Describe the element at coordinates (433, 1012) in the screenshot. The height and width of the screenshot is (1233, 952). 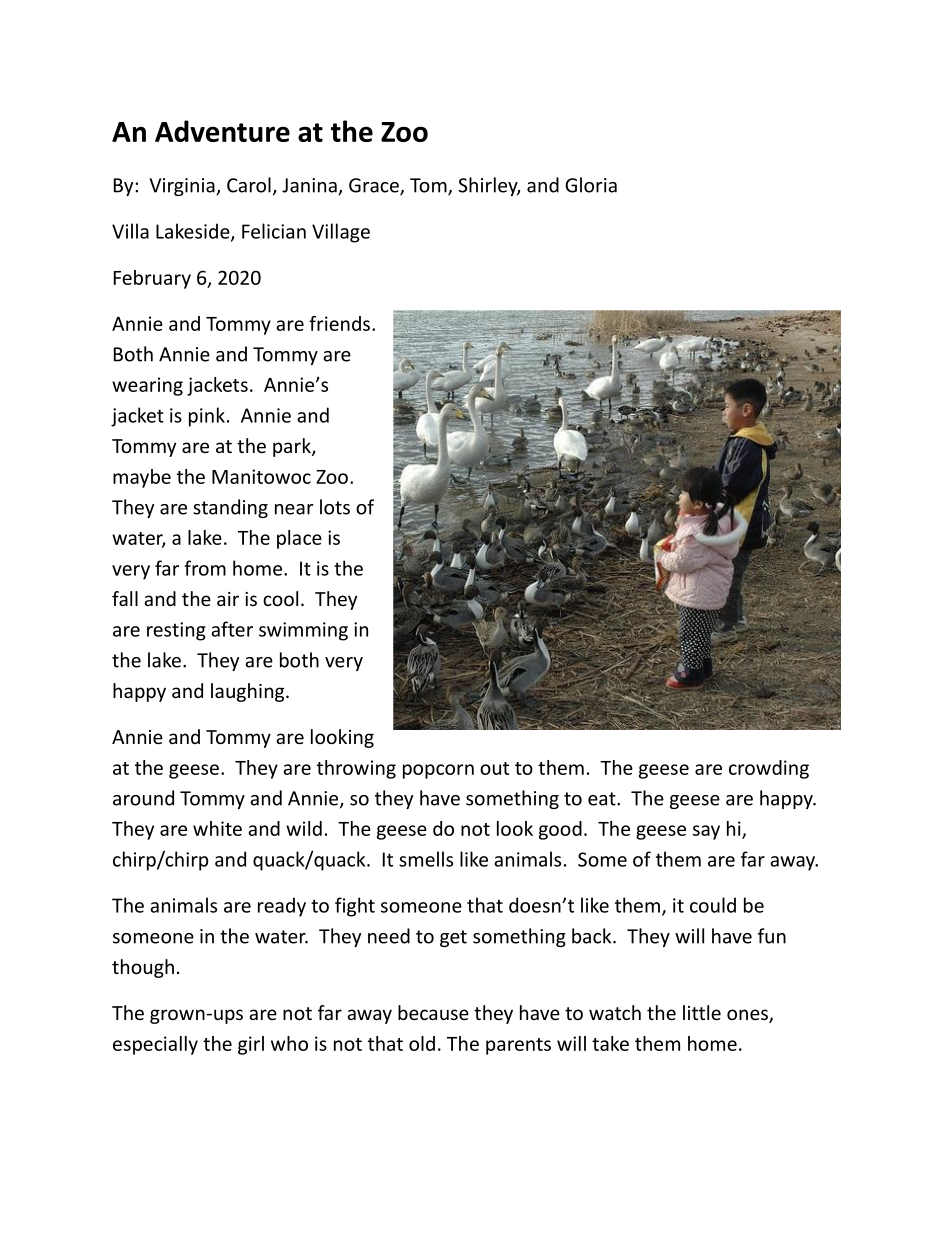
I see `because` at that location.
